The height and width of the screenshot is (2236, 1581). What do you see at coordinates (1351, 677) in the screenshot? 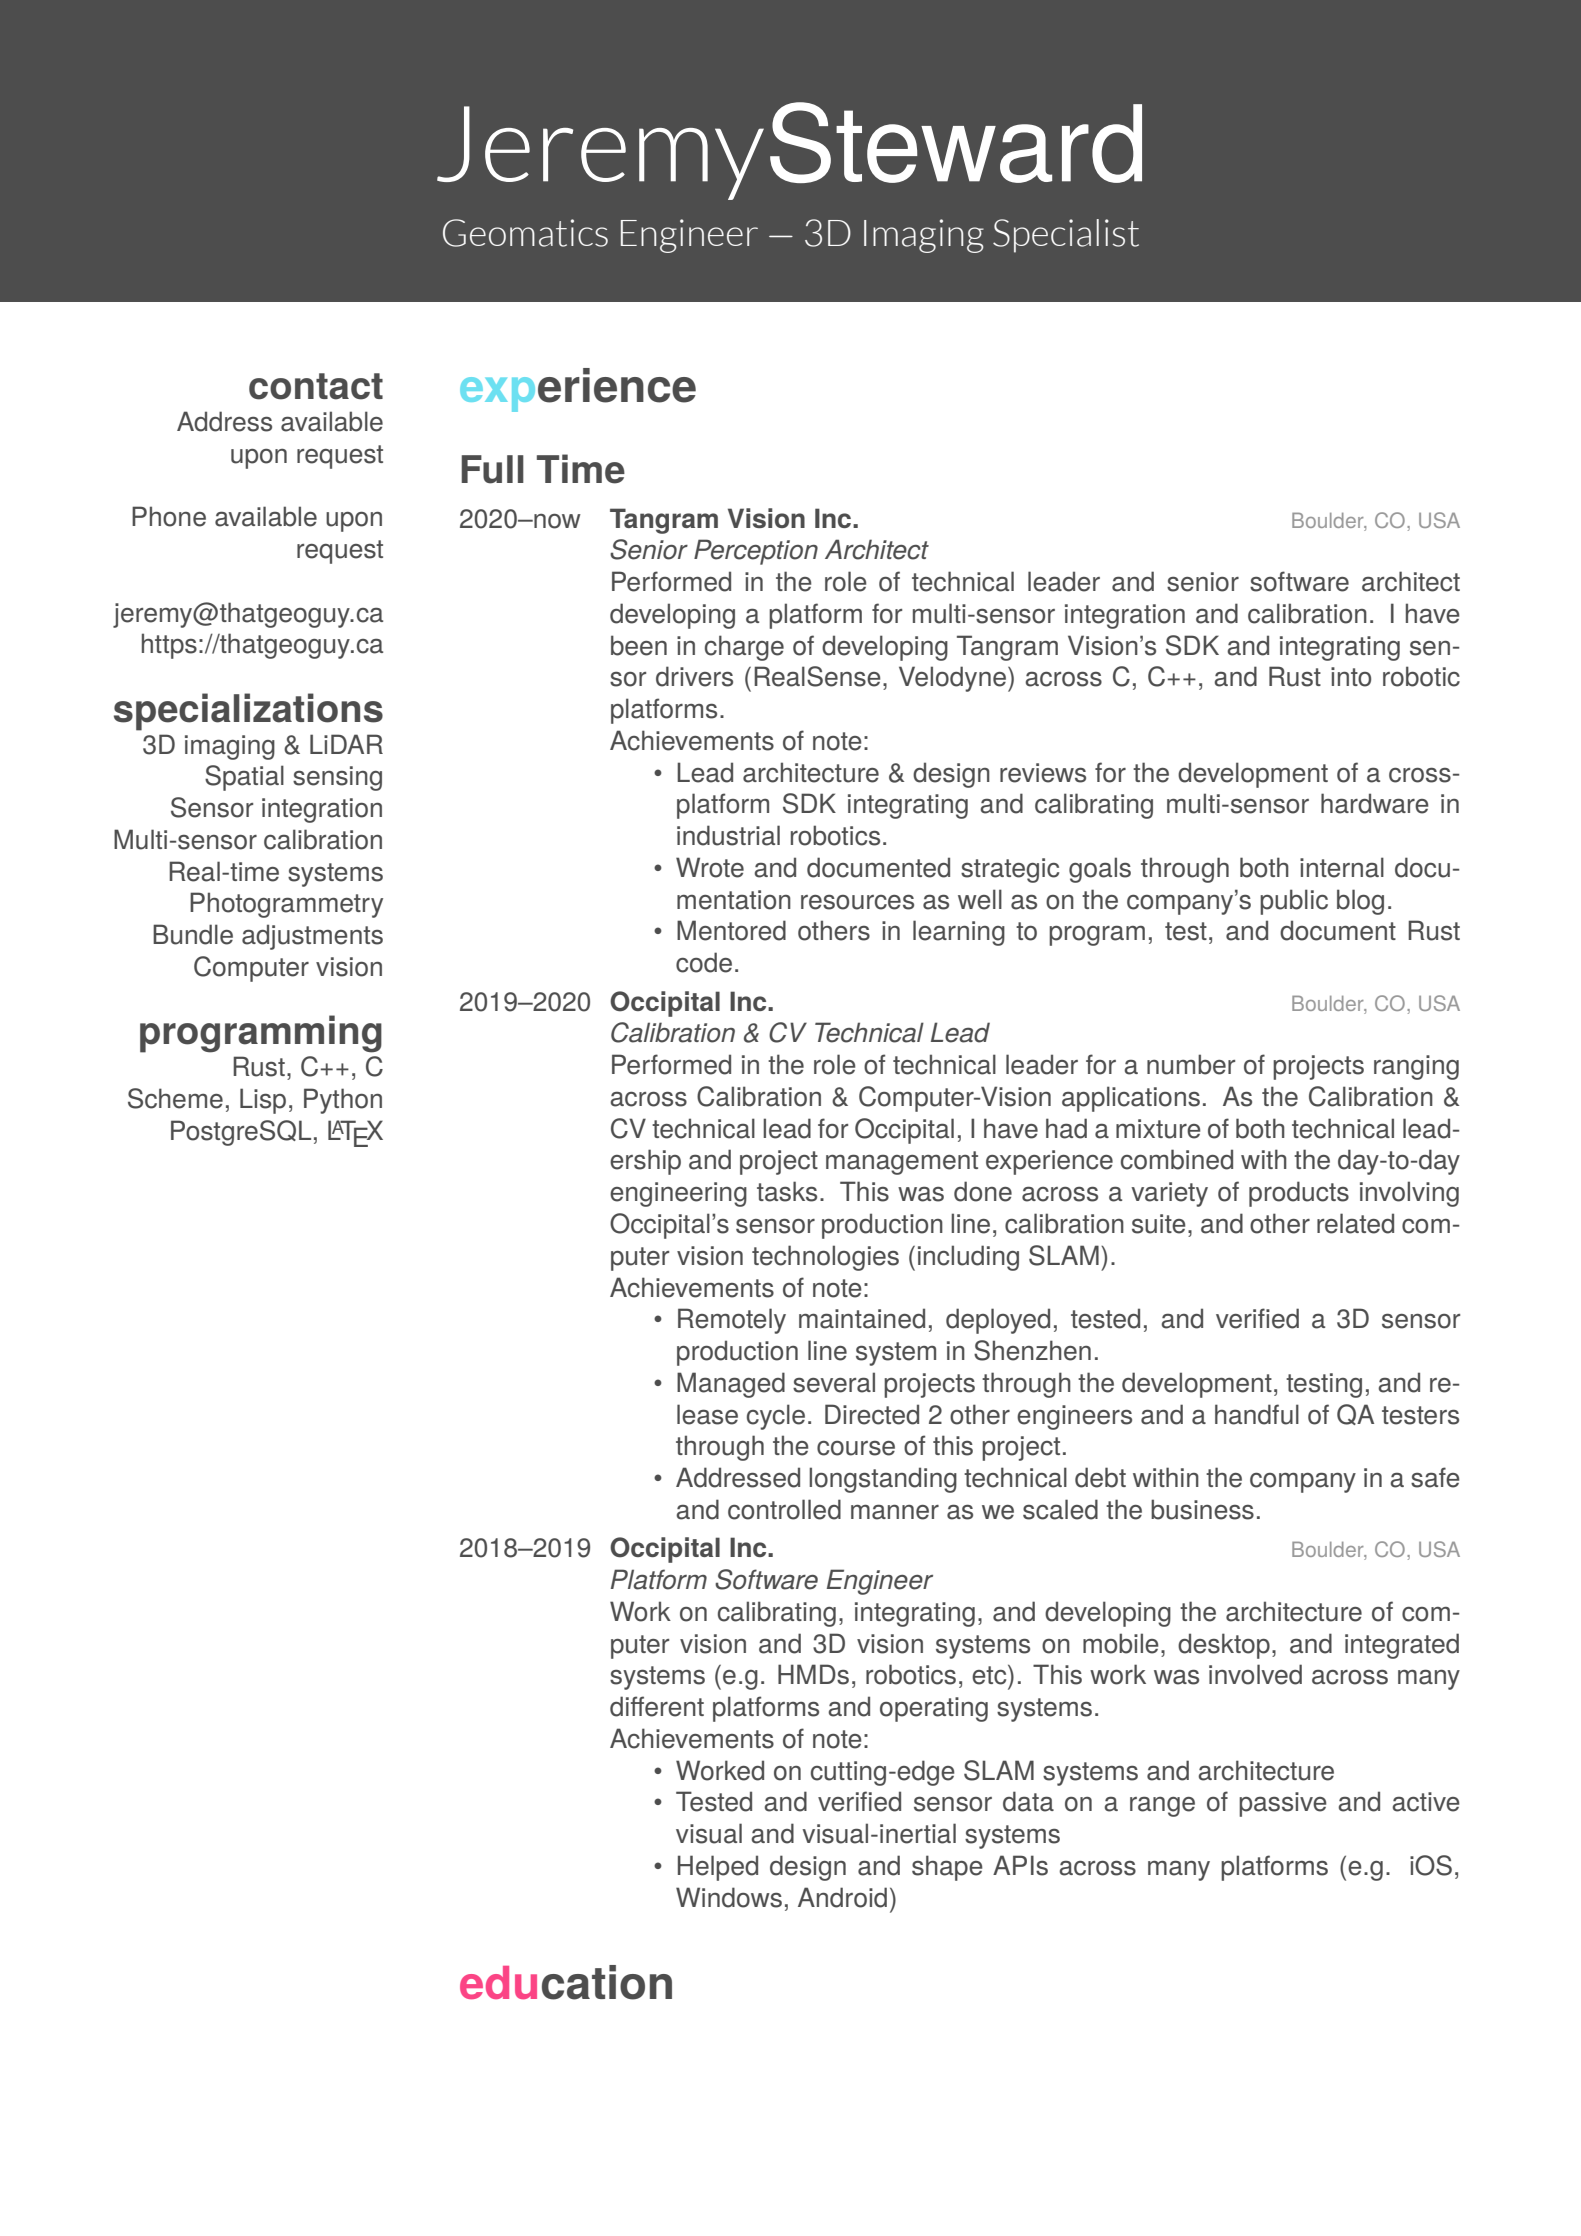
I see `into` at bounding box center [1351, 677].
